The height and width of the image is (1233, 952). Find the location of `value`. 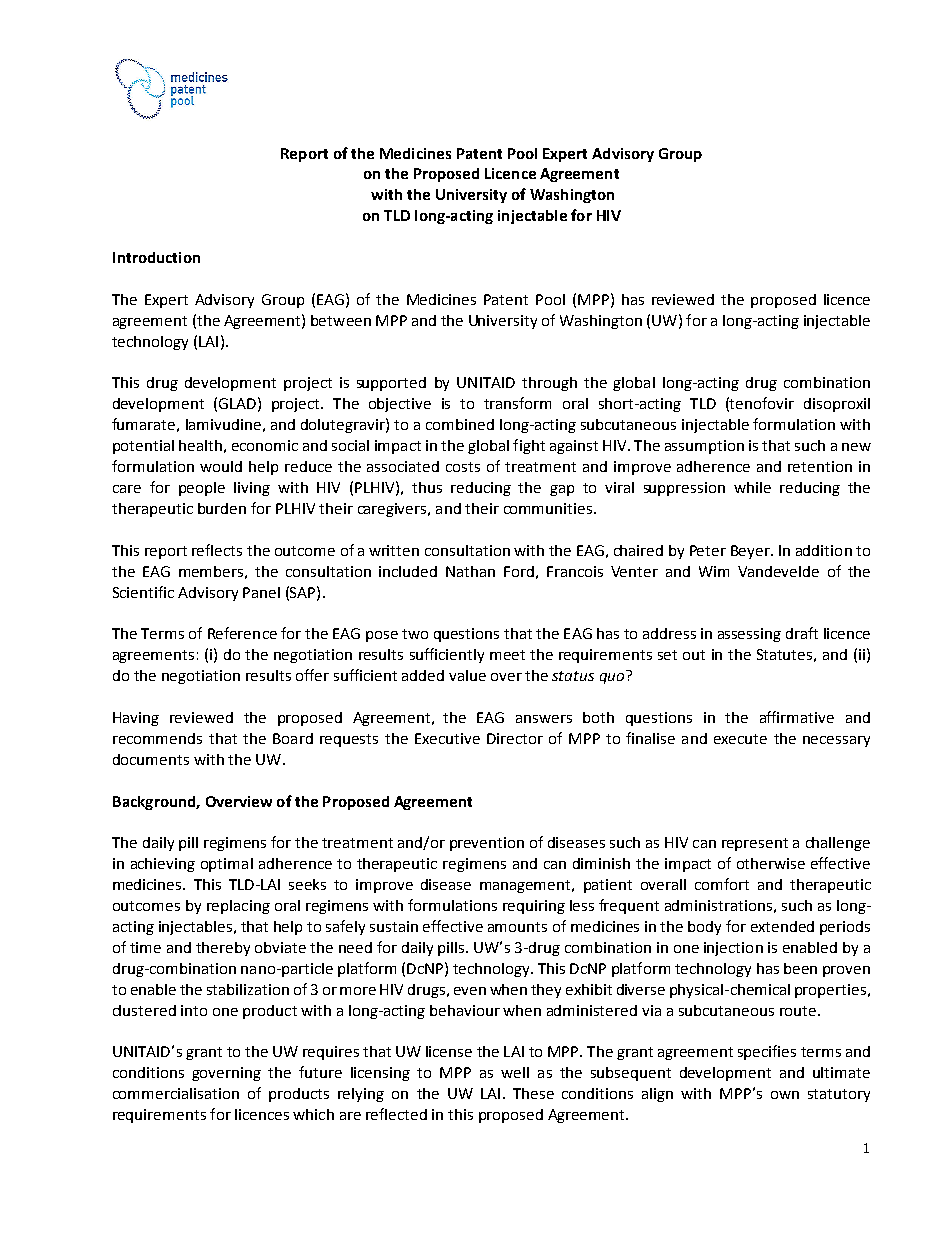

value is located at coordinates (467, 675).
